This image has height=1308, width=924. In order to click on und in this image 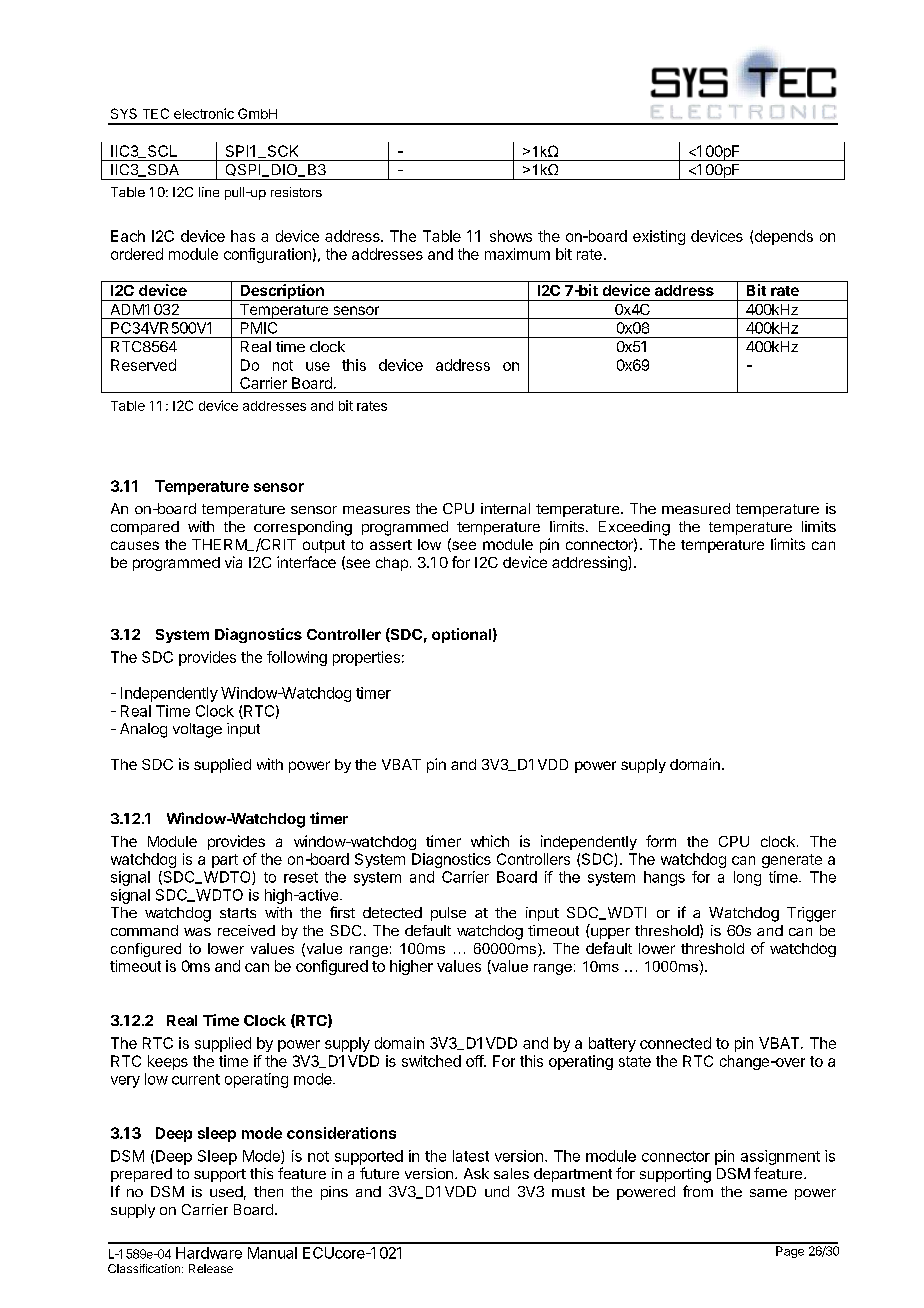, I will do `click(497, 1191)`.
